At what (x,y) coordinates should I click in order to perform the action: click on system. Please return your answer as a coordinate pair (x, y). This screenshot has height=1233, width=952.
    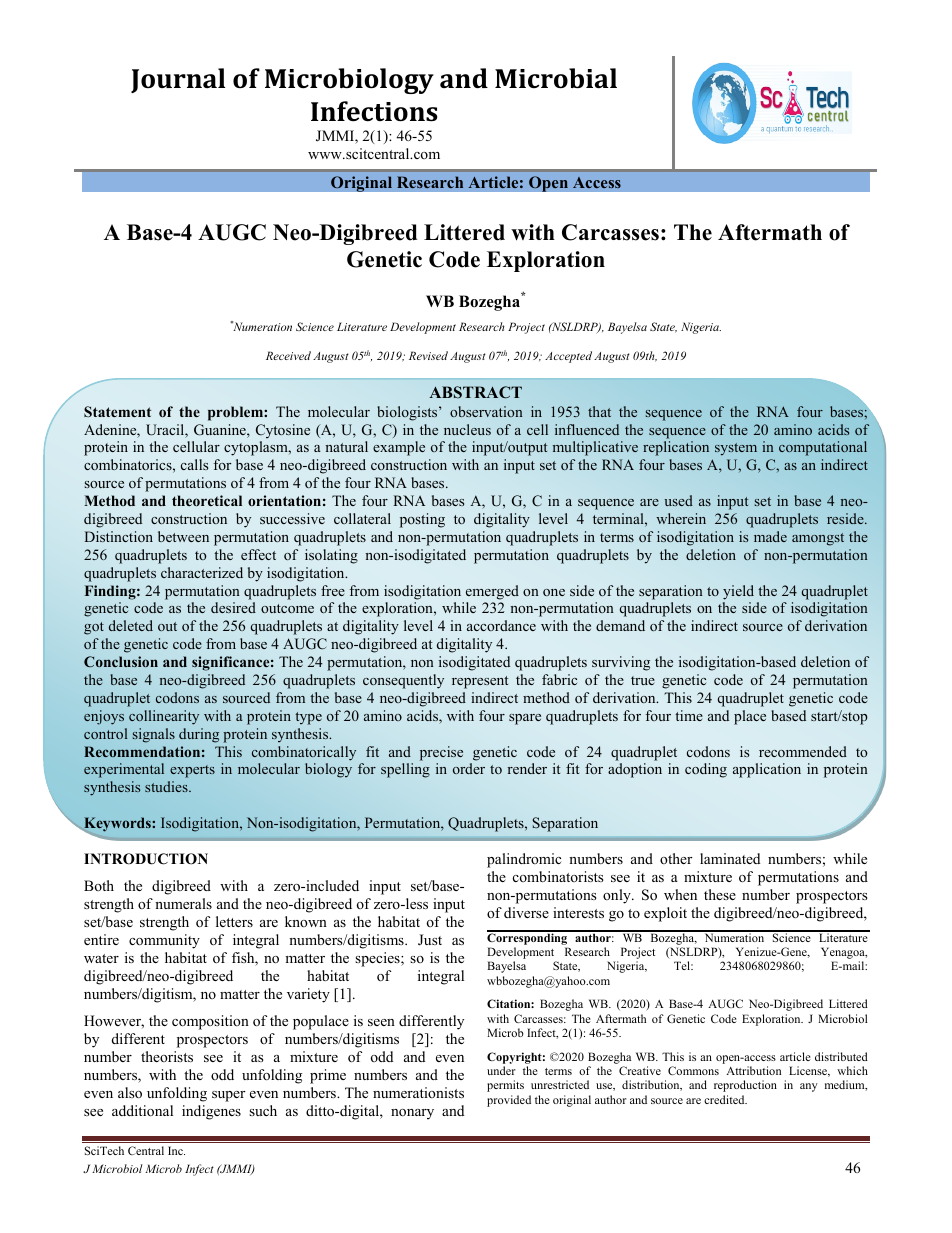
    Looking at the image, I should click on (736, 449).
